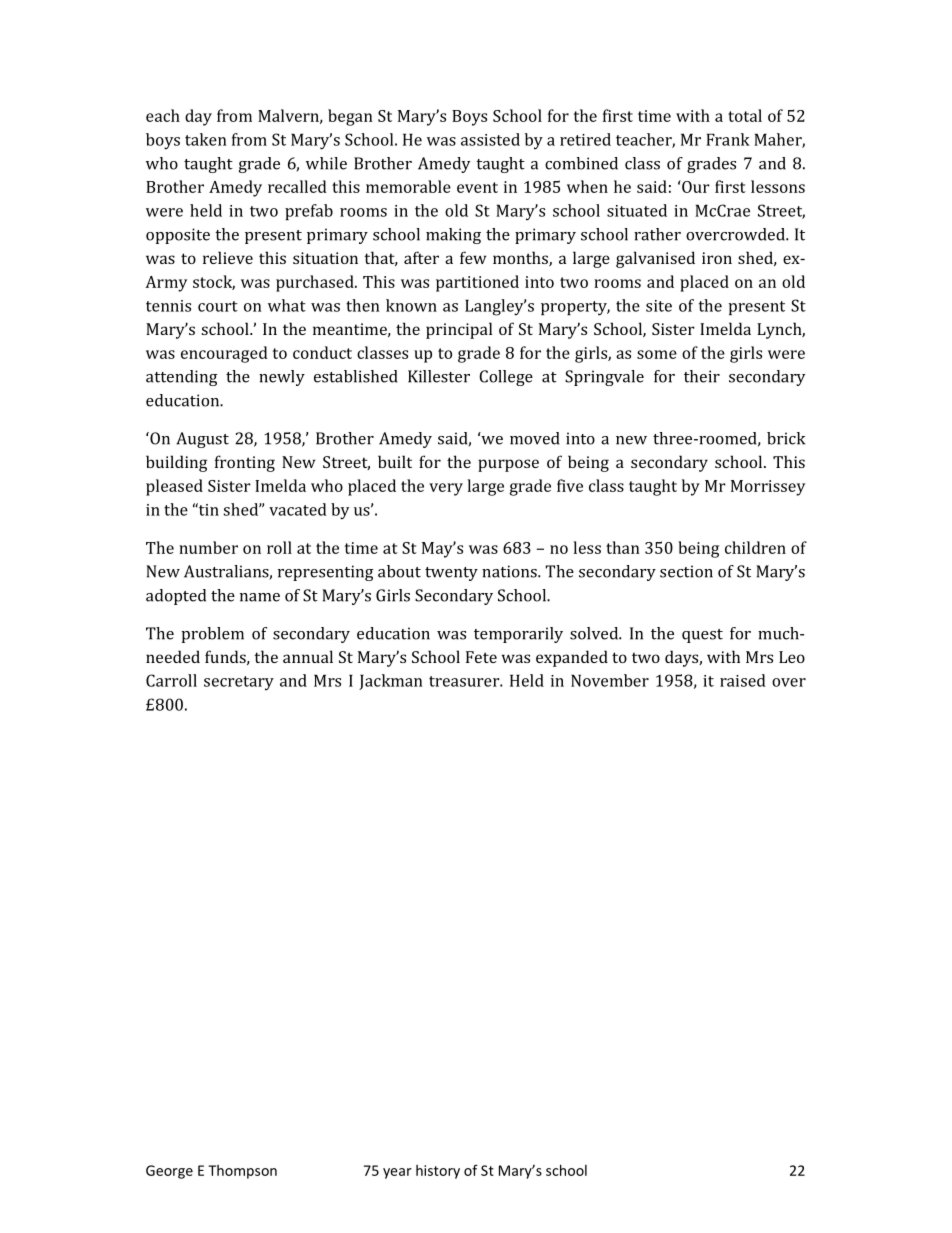 This screenshot has height=1233, width=952. Describe the element at coordinates (206, 139) in the screenshot. I see `taken` at that location.
